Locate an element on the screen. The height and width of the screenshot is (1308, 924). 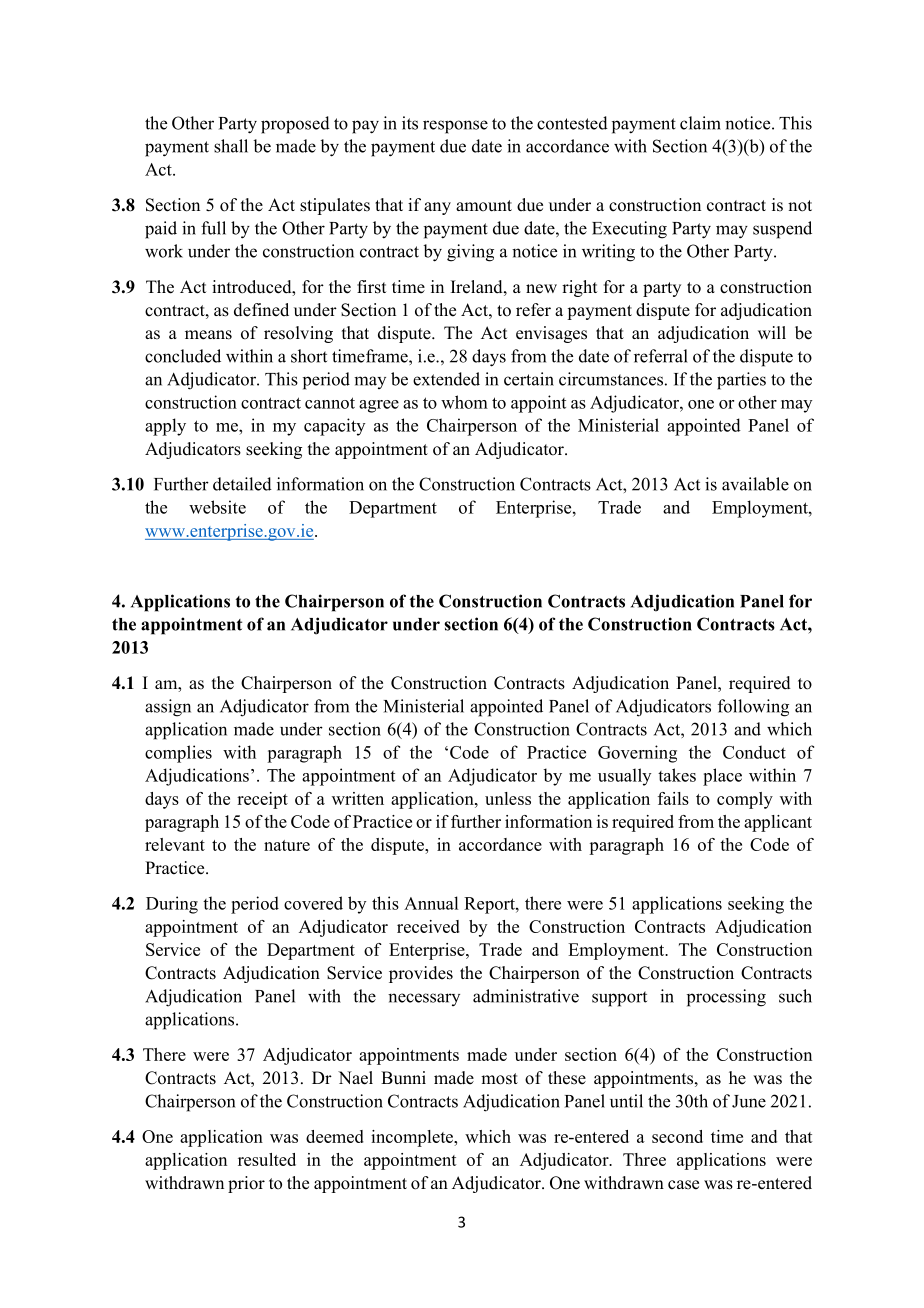
Annual is located at coordinates (431, 903).
